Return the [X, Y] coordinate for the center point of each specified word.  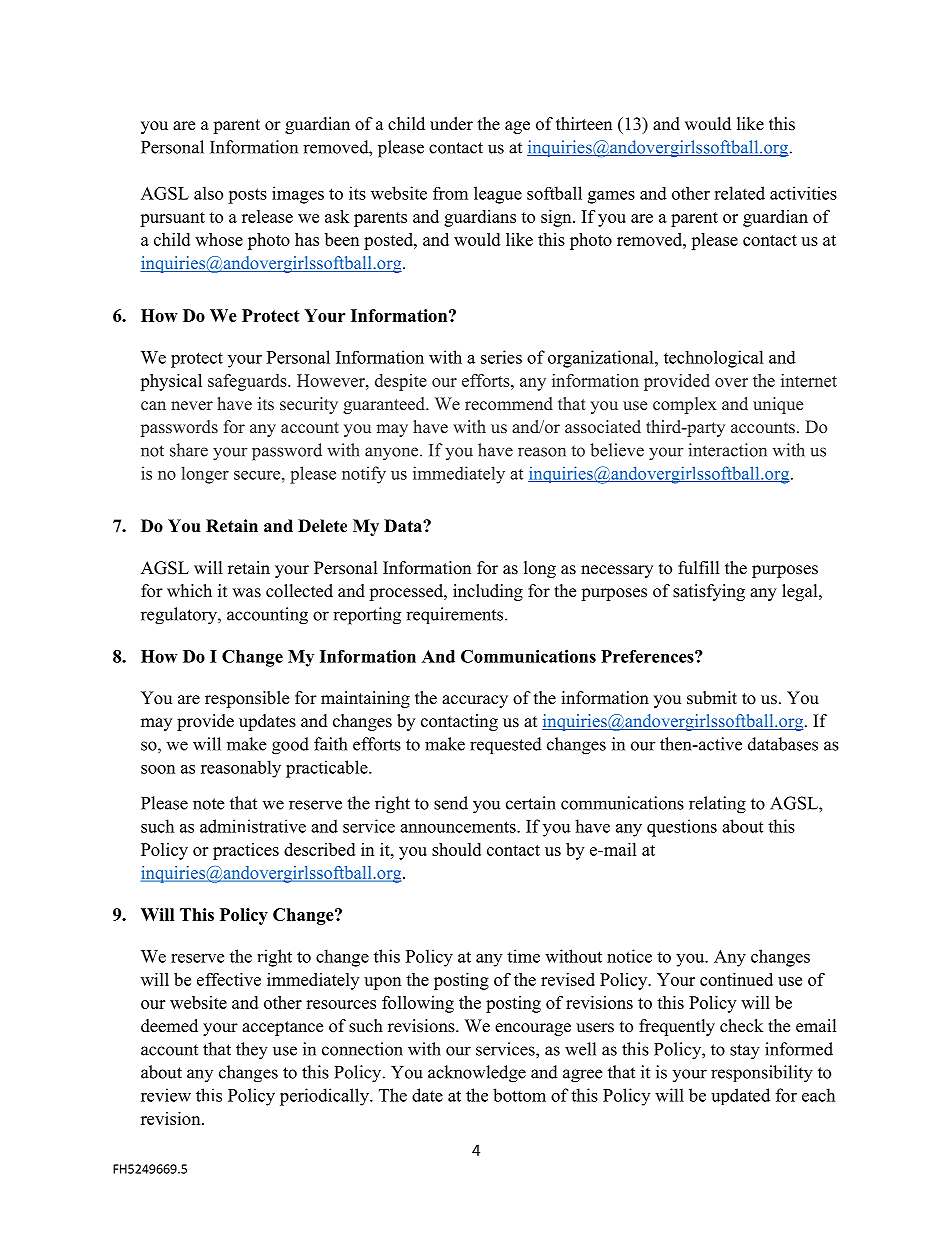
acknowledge [477, 1074]
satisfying [709, 592]
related [739, 193]
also [208, 193]
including [488, 592]
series [501, 357]
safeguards [248, 382]
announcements [459, 827]
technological [714, 359]
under [451, 124]
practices [246, 851]
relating [717, 805]
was [246, 593]
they [252, 1051]
